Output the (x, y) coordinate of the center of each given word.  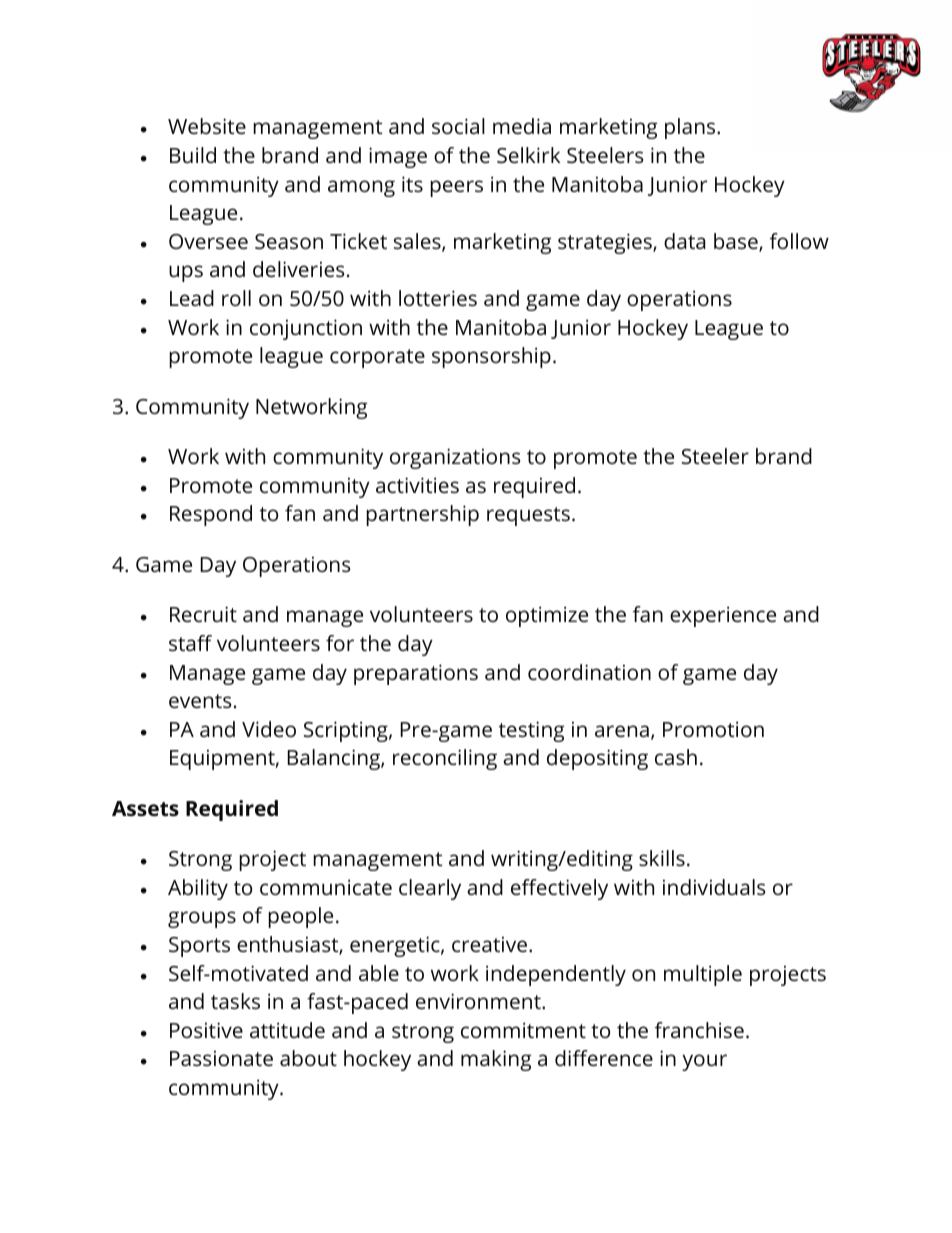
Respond (211, 515)
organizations (455, 458)
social (458, 126)
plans (691, 128)
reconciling (445, 759)
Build (193, 155)
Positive (206, 1030)
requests (528, 516)
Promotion (713, 729)
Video (269, 729)
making (496, 1060)
